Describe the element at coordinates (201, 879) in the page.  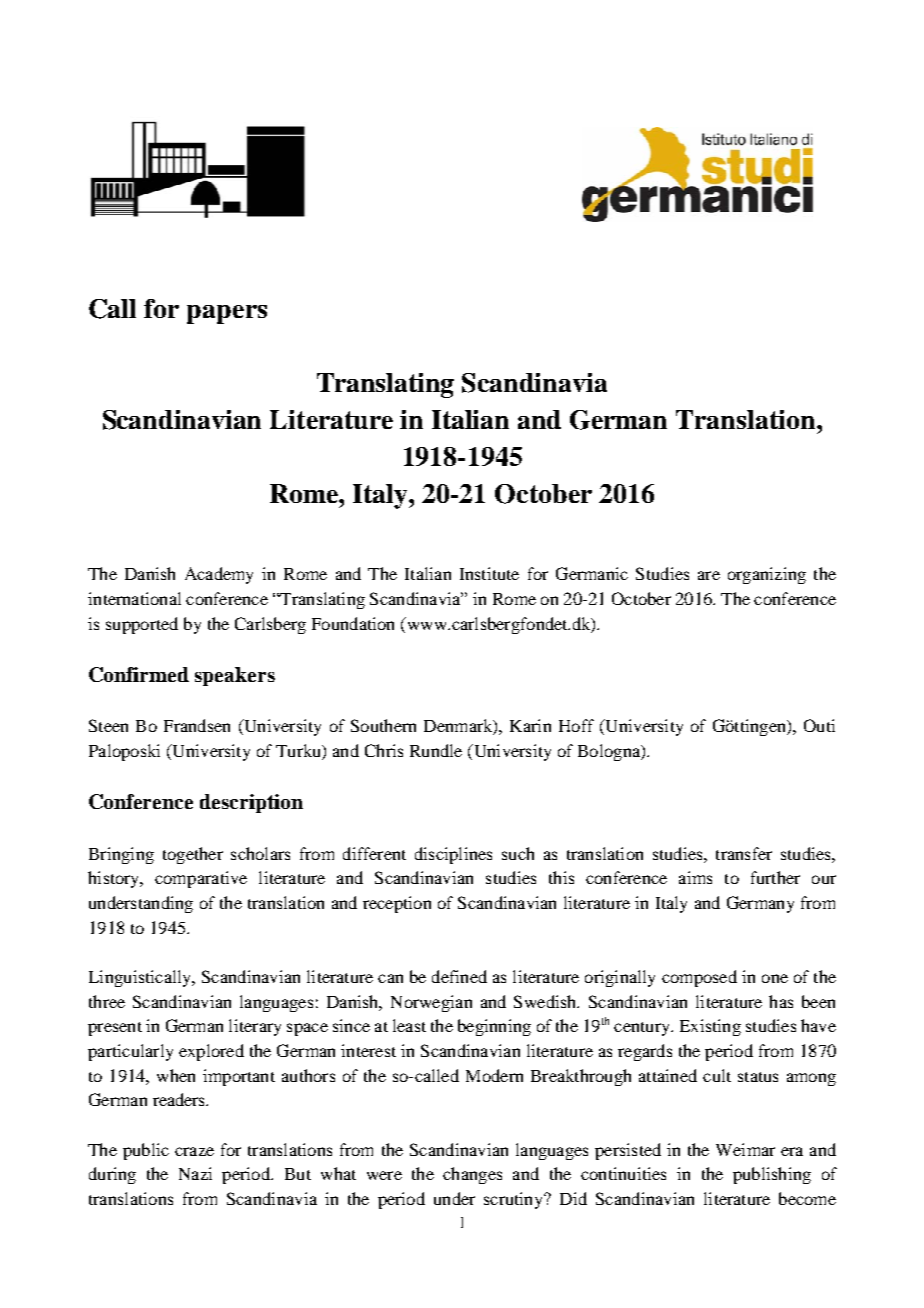
I see `comparative` at that location.
